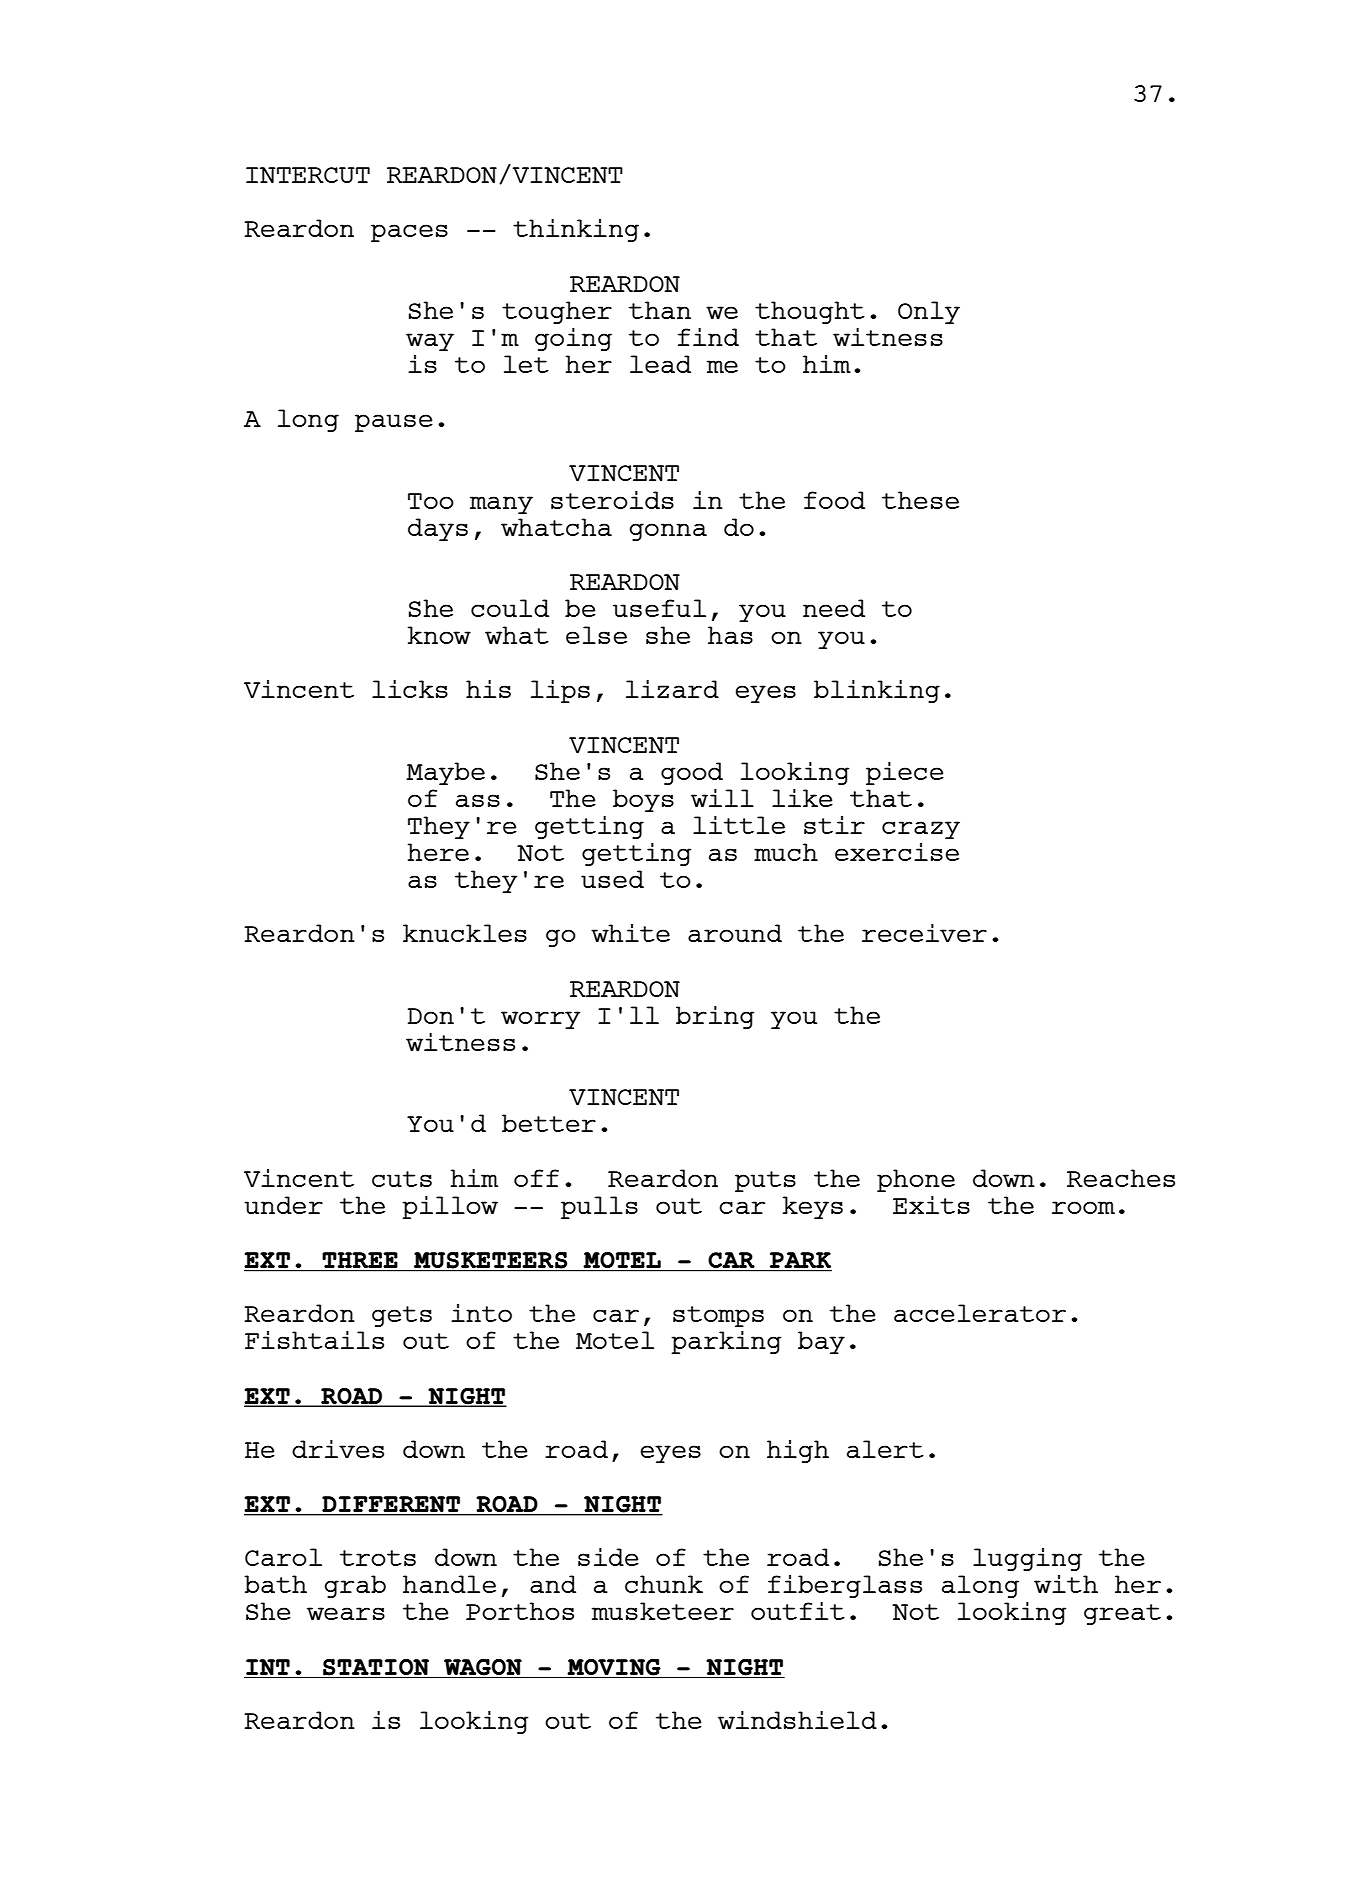 Image resolution: width=1345 pixels, height=1903 pixels. I want to click on accelerator, so click(980, 1313).
